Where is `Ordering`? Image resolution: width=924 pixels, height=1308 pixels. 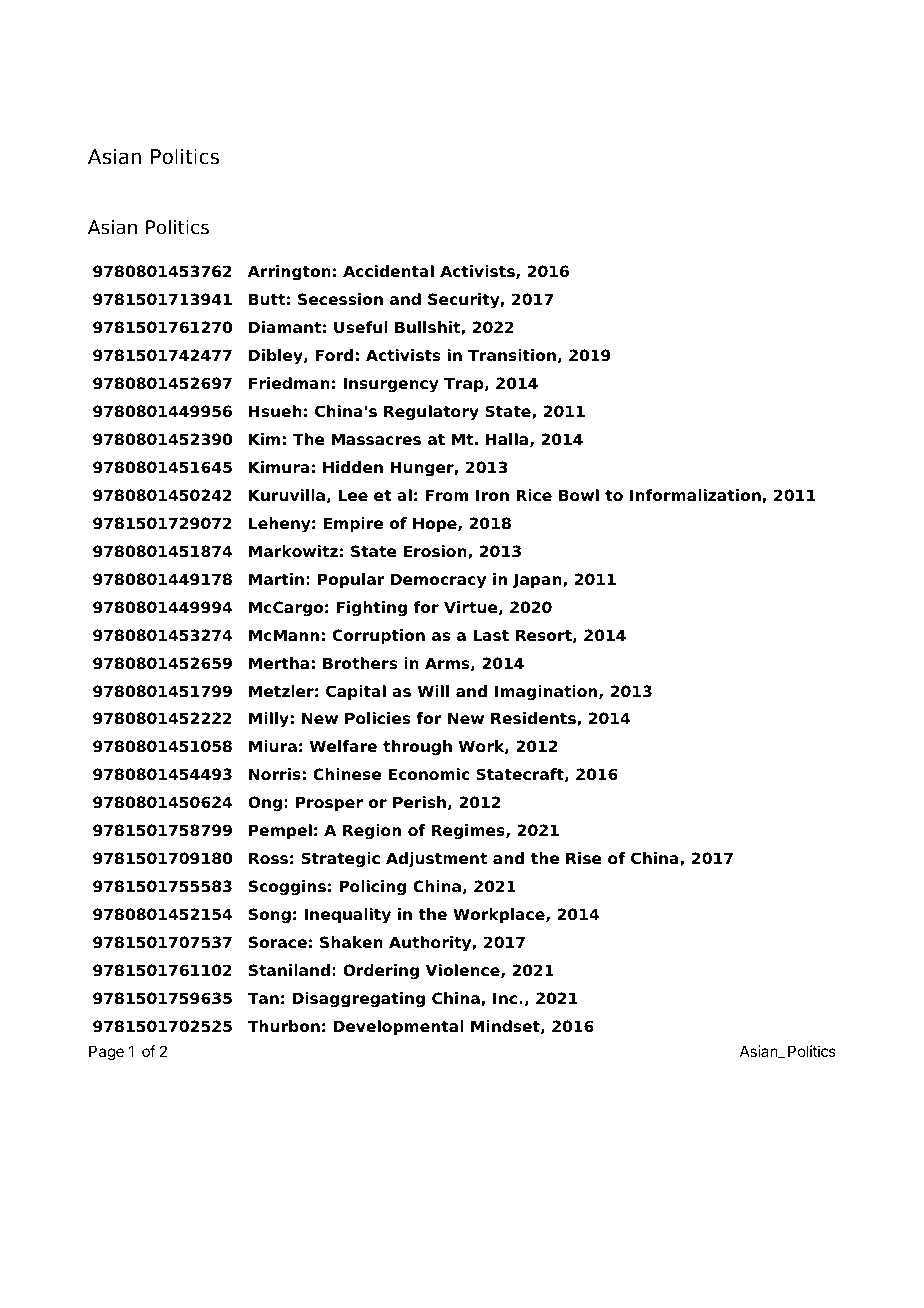
Ordering is located at coordinates (381, 972).
